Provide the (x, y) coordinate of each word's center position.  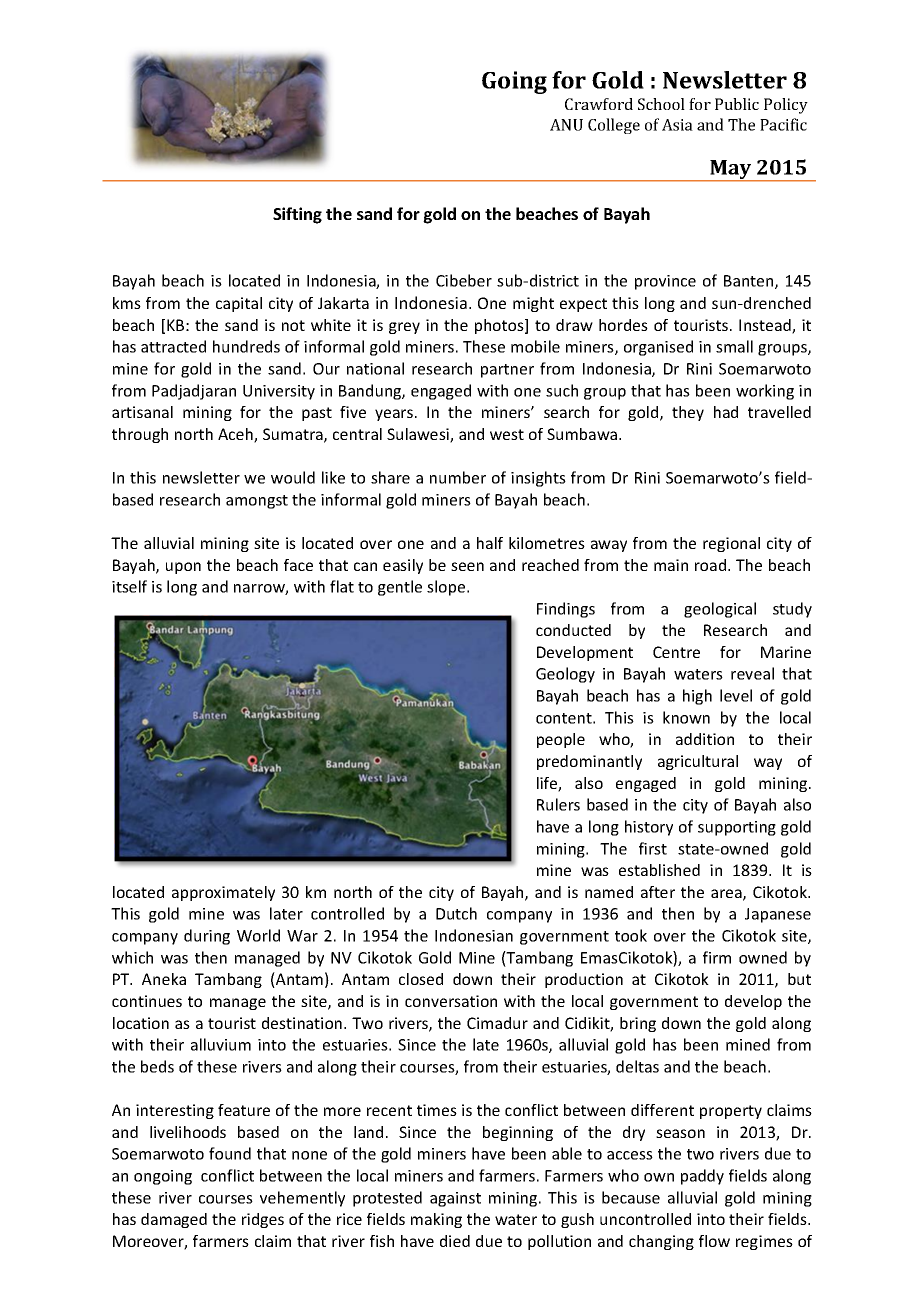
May (731, 171)
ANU (566, 125)
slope (447, 588)
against (455, 1199)
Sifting (297, 215)
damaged (174, 1220)
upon (183, 568)
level (736, 695)
